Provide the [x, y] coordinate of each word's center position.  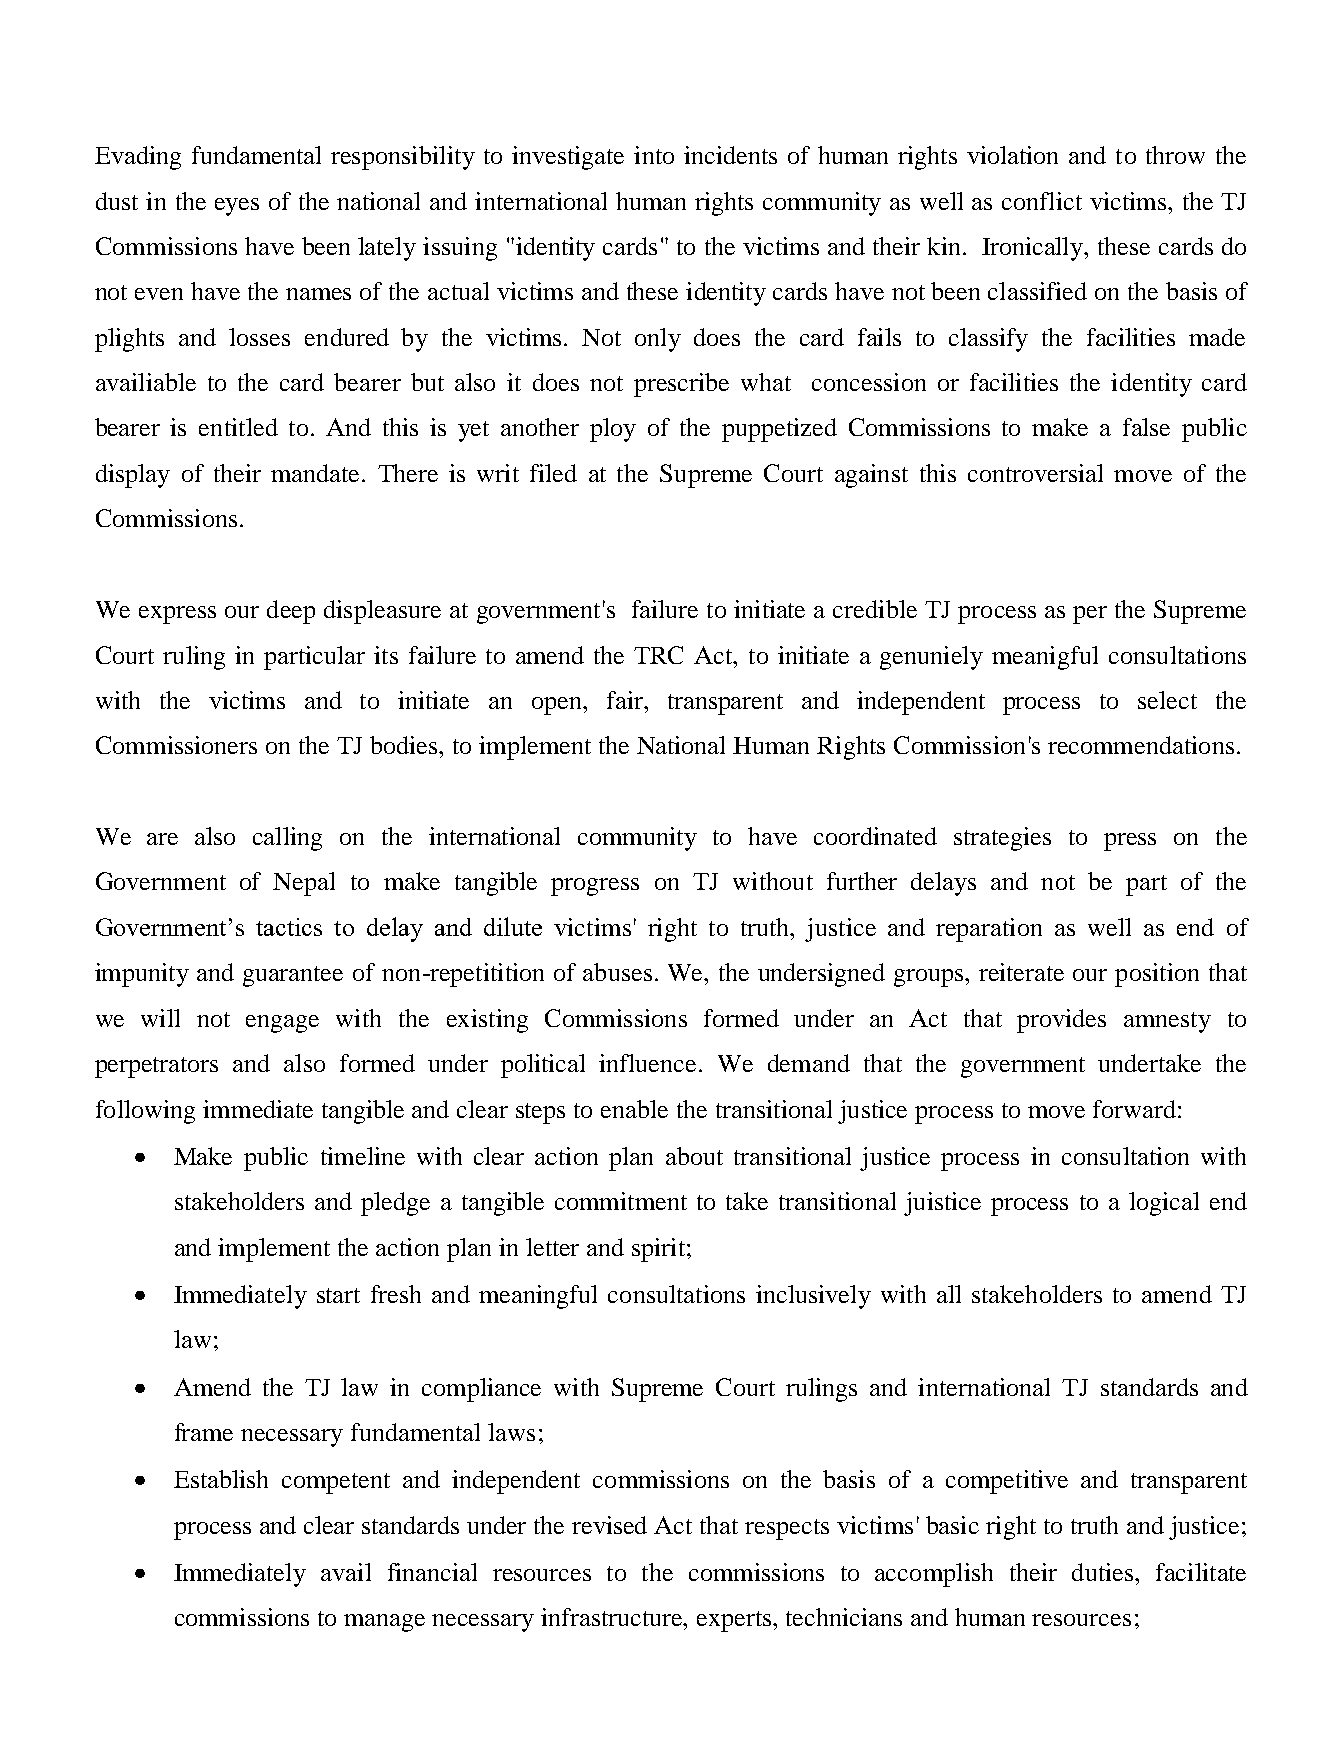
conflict [1042, 201]
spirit [660, 1250]
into [654, 155]
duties [1104, 1572]
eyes [237, 207]
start [338, 1295]
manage [384, 1623]
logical [1164, 1204]
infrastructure [613, 1617]
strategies [1002, 839]
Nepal [304, 884]
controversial [1035, 473]
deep [291, 612]
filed [553, 473]
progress [595, 887]
